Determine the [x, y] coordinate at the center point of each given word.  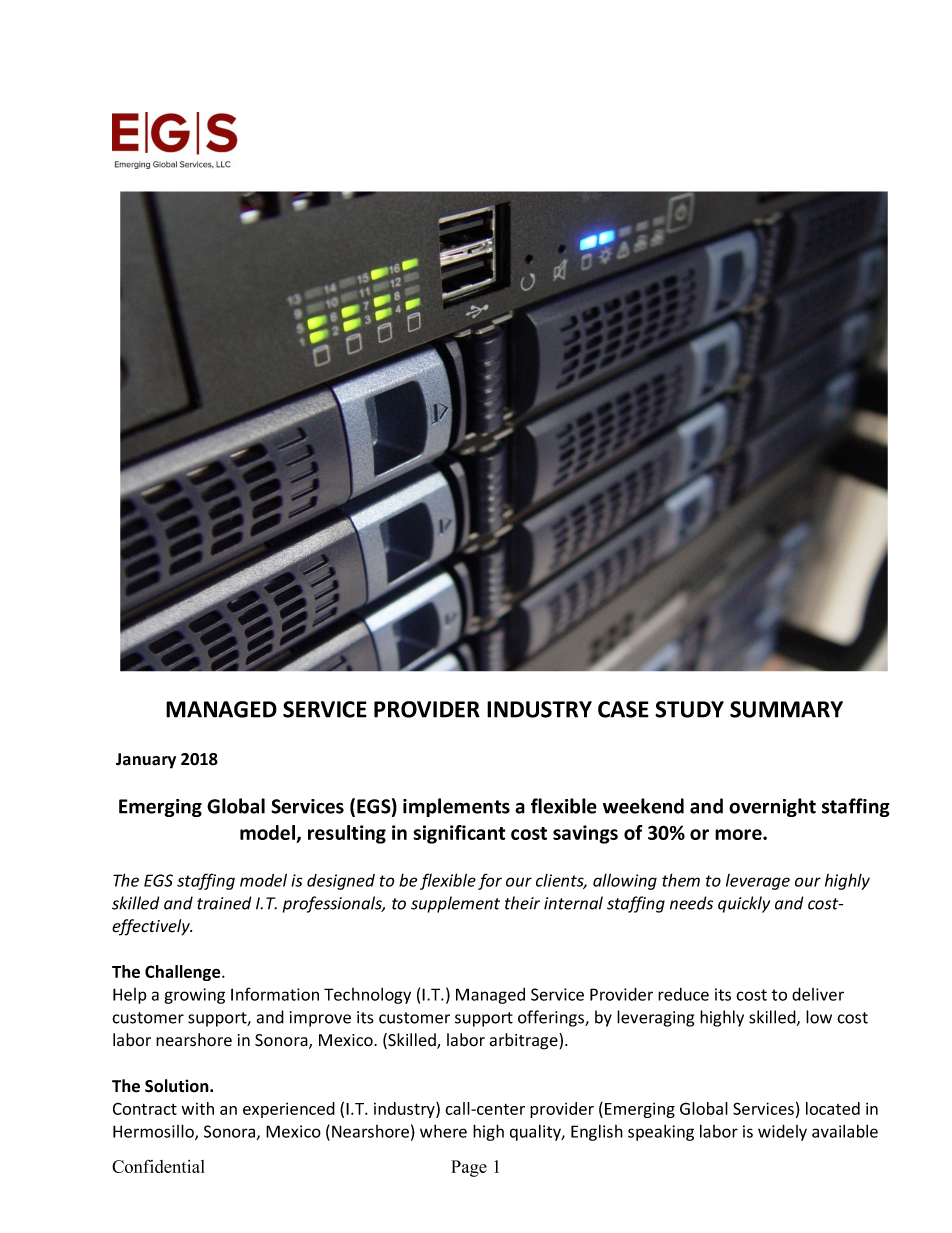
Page [469, 1168]
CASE [623, 709]
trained [224, 903]
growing [194, 996]
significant [459, 834]
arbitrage [525, 1041]
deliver [818, 994]
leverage [758, 882]
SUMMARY [786, 709]
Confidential [158, 1166]
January [146, 761]
